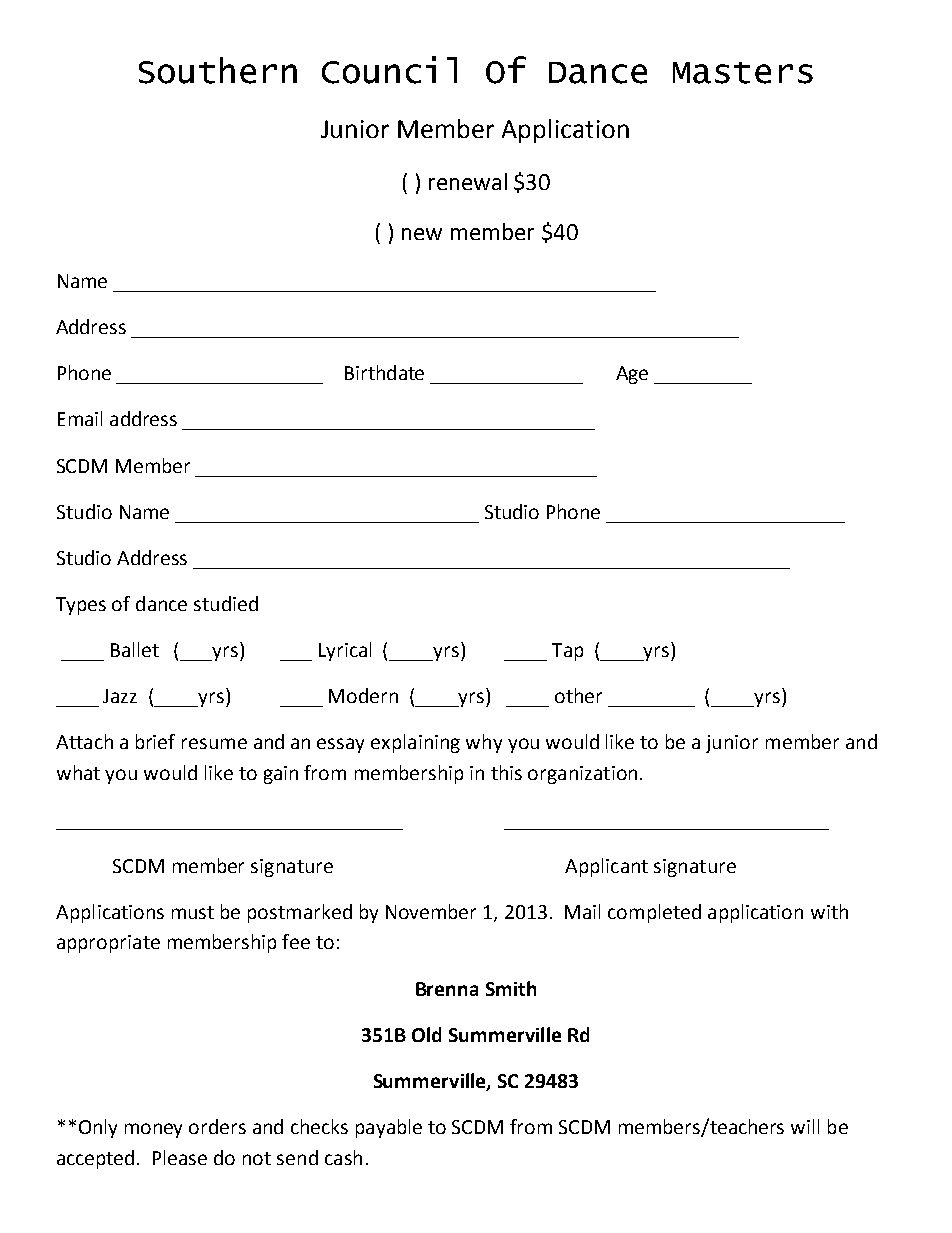 This document has width=952, height=1233. What do you see at coordinates (135, 649) in the document?
I see `Ballet` at bounding box center [135, 649].
